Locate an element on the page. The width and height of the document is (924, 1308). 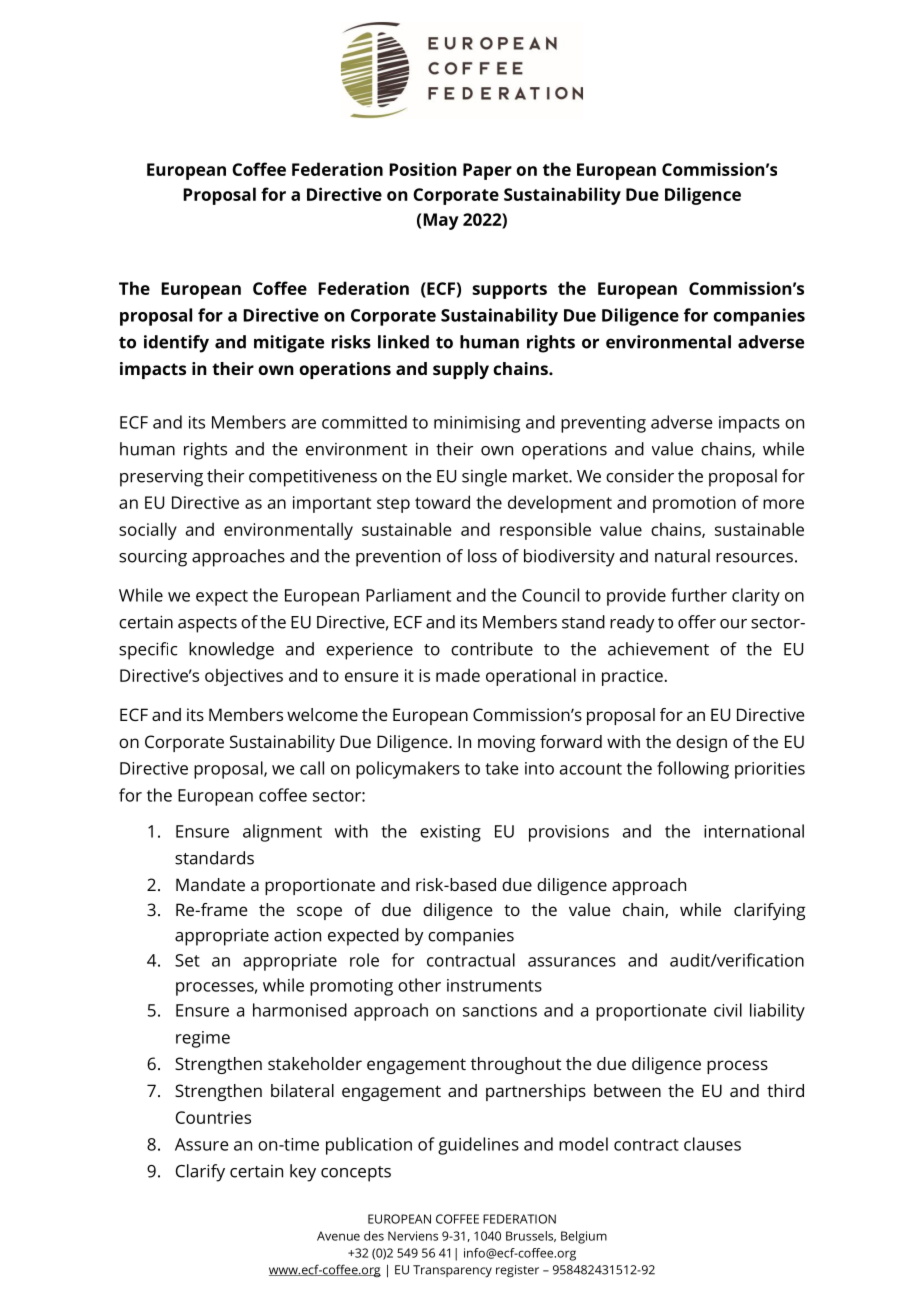
sourcing is located at coordinates (153, 558).
